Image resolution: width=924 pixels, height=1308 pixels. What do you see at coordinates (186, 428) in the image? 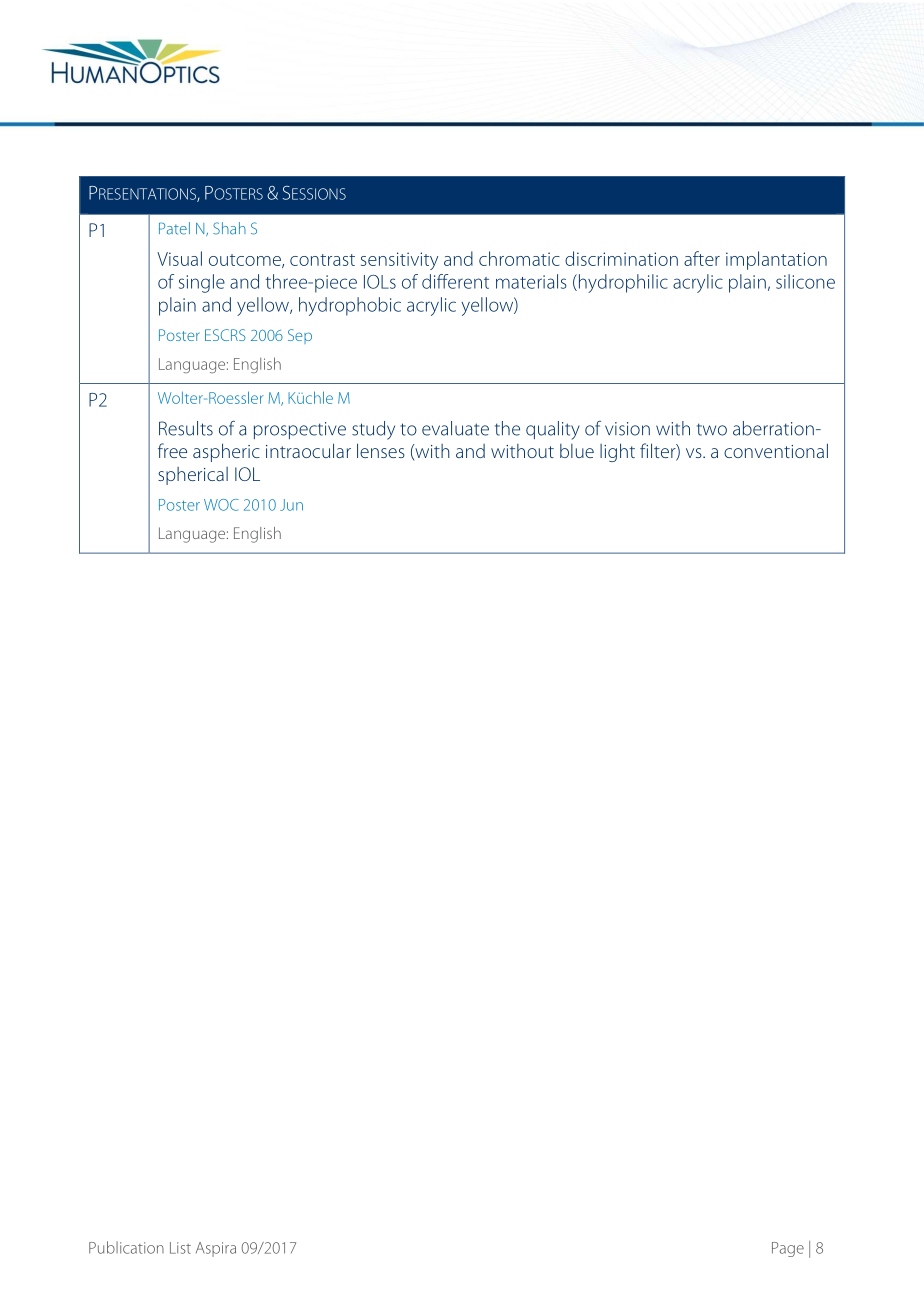
I see `Results` at bounding box center [186, 428].
